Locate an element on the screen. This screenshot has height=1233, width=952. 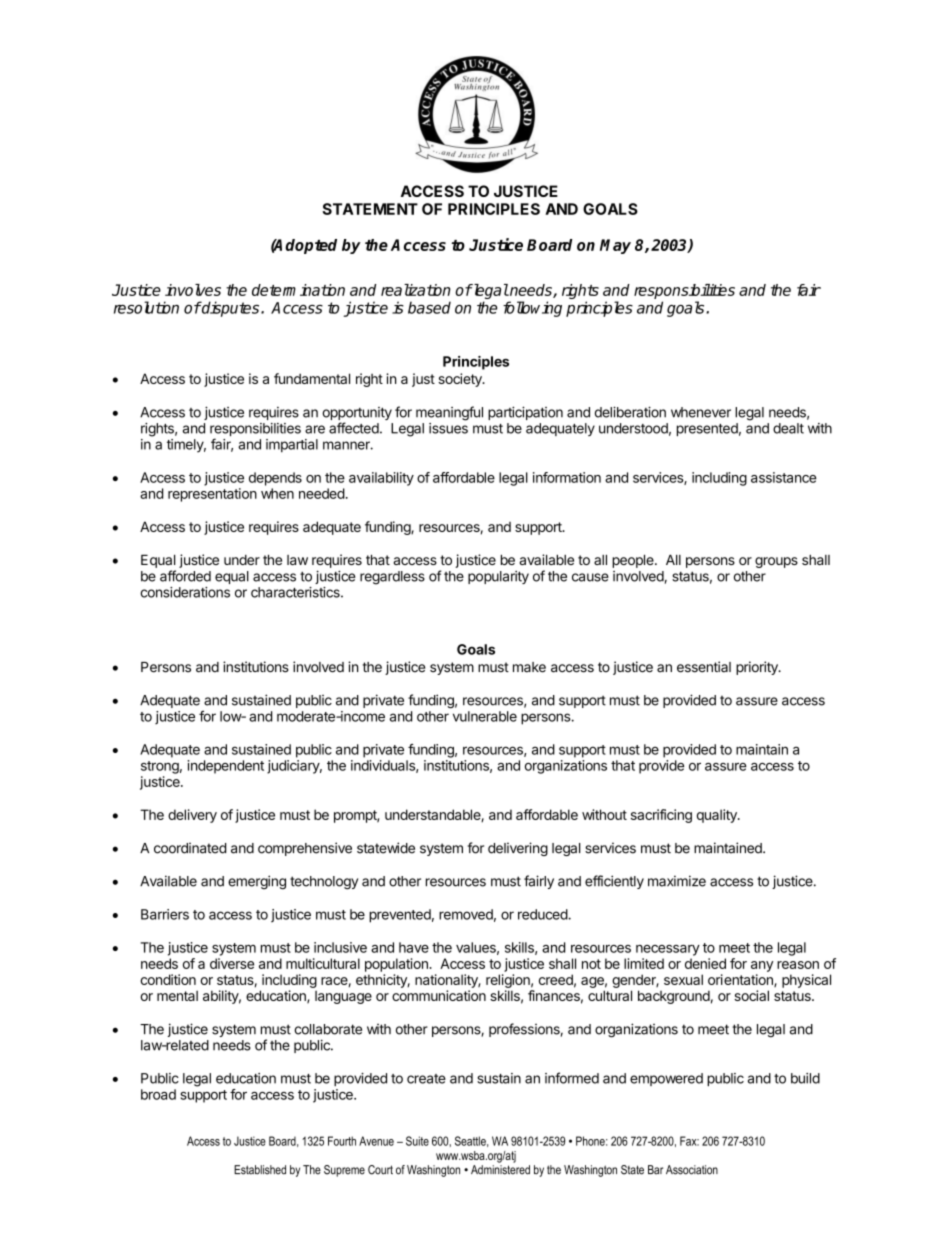
May is located at coordinates (615, 246).
